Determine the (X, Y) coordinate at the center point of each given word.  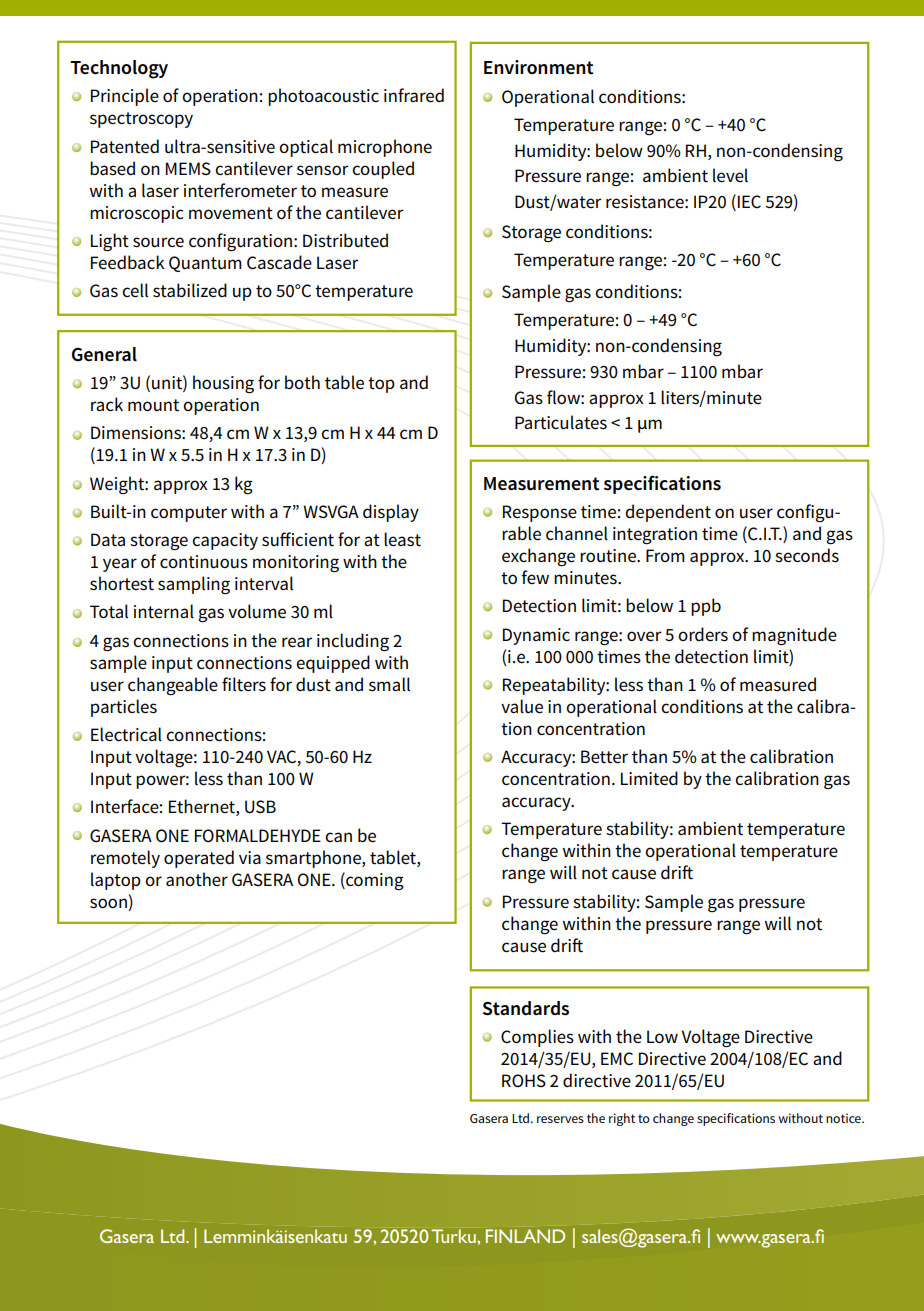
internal (164, 611)
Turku (454, 1236)
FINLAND (525, 1236)
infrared (414, 95)
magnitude (794, 636)
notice (844, 1118)
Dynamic (536, 636)
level (730, 175)
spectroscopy (141, 120)
